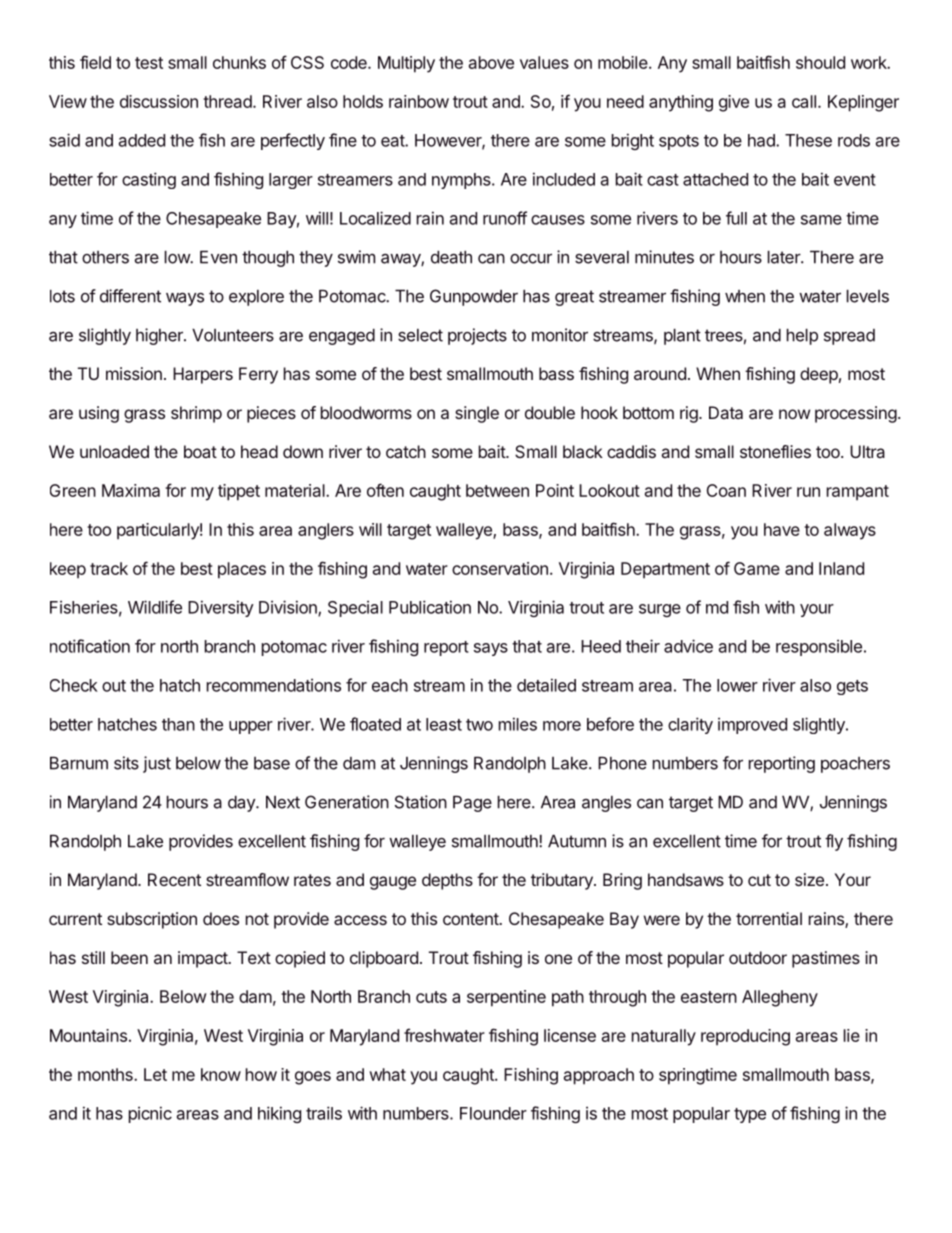 The width and height of the image is (952, 1233). I want to click on discussion, so click(159, 101).
